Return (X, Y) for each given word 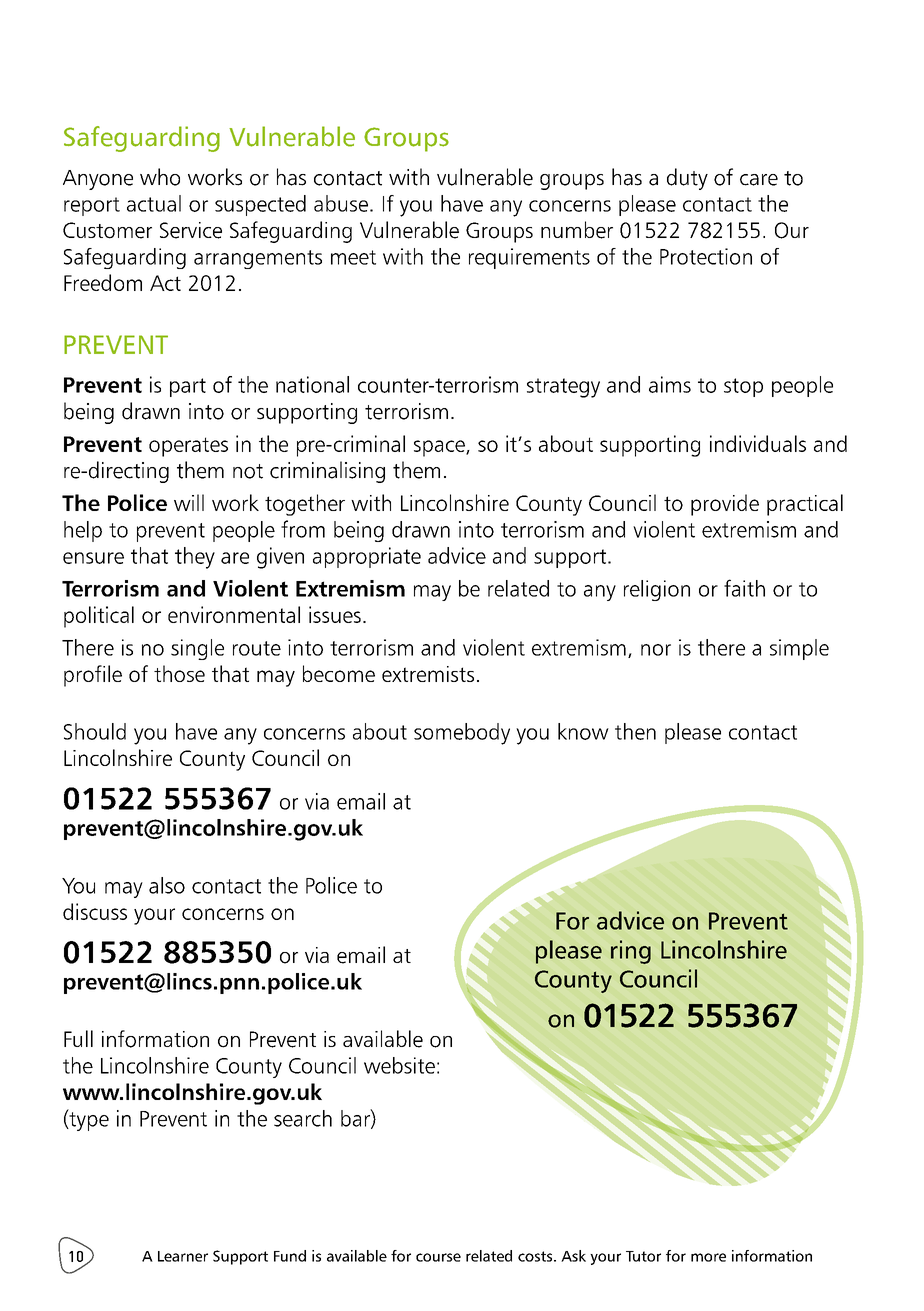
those (179, 673)
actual (154, 203)
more (708, 1257)
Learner (183, 1256)
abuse (341, 203)
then (635, 731)
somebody (462, 734)
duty (687, 179)
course (438, 1257)
